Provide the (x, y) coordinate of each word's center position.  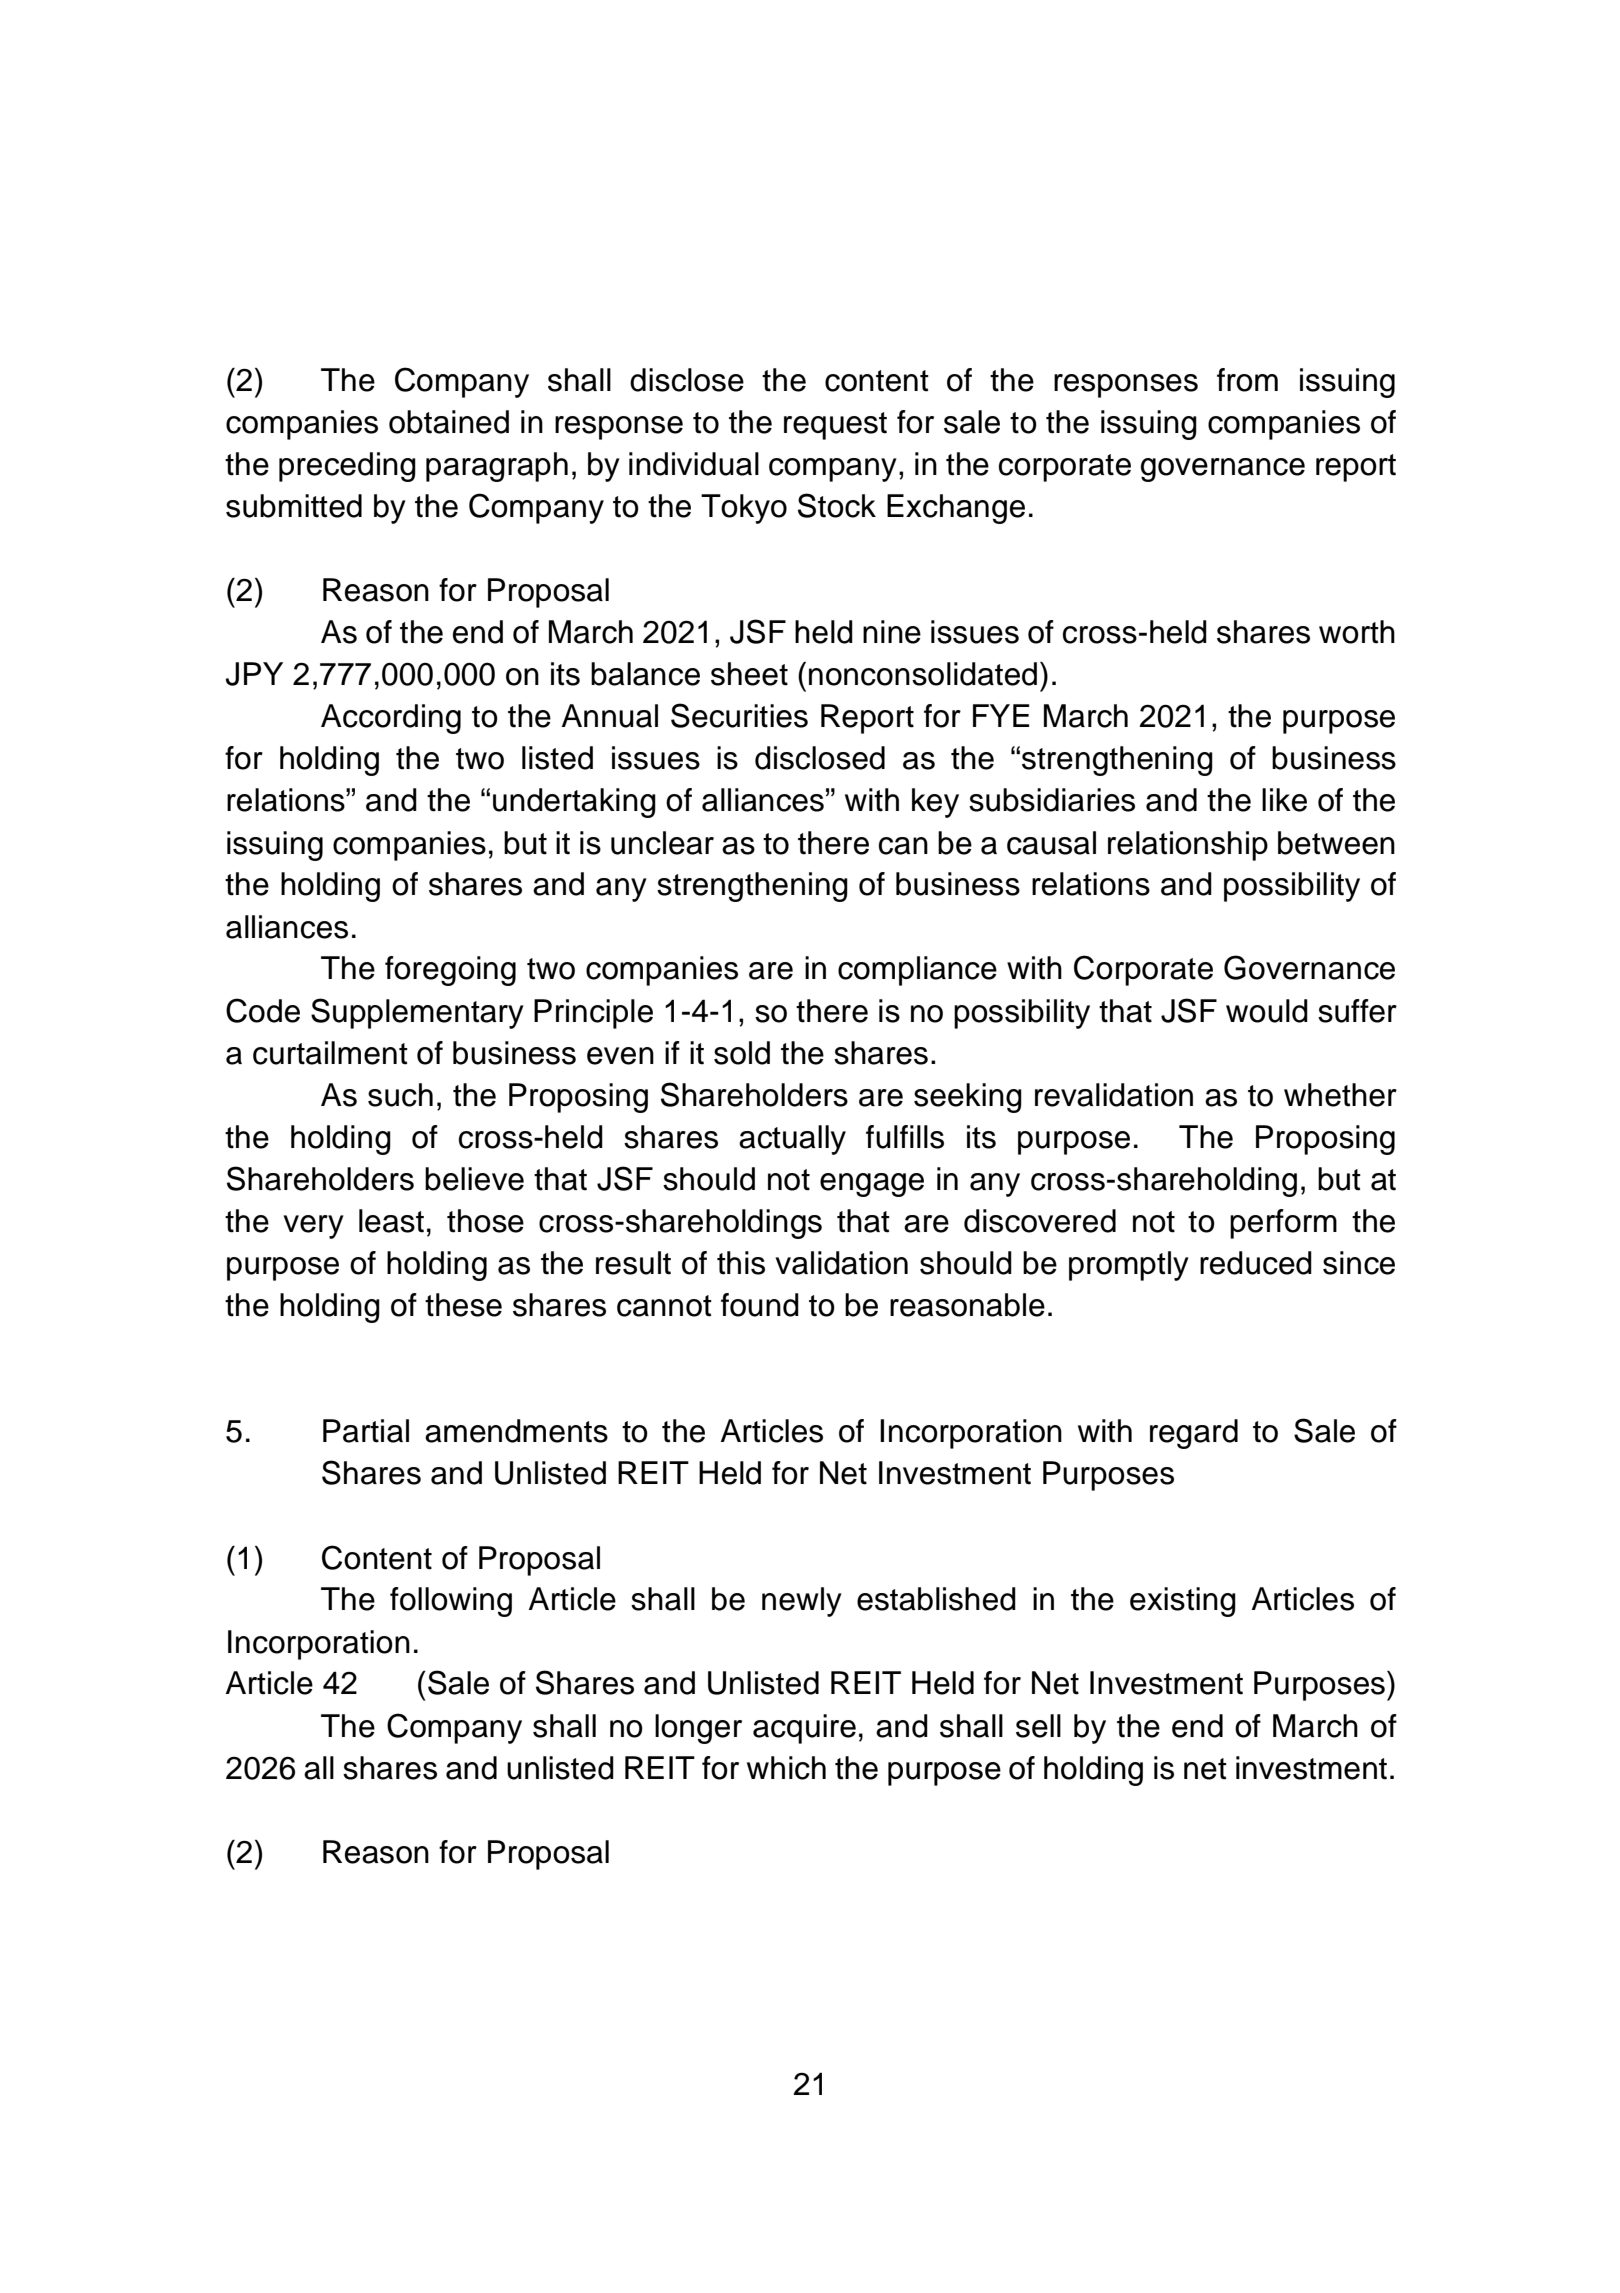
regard (1194, 1434)
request (835, 426)
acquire (804, 1729)
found (760, 1305)
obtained (449, 422)
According (391, 719)
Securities (739, 715)
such (400, 1095)
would (1267, 1011)
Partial (366, 1431)
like (1284, 800)
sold (742, 1053)
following (451, 1602)
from (1247, 380)
